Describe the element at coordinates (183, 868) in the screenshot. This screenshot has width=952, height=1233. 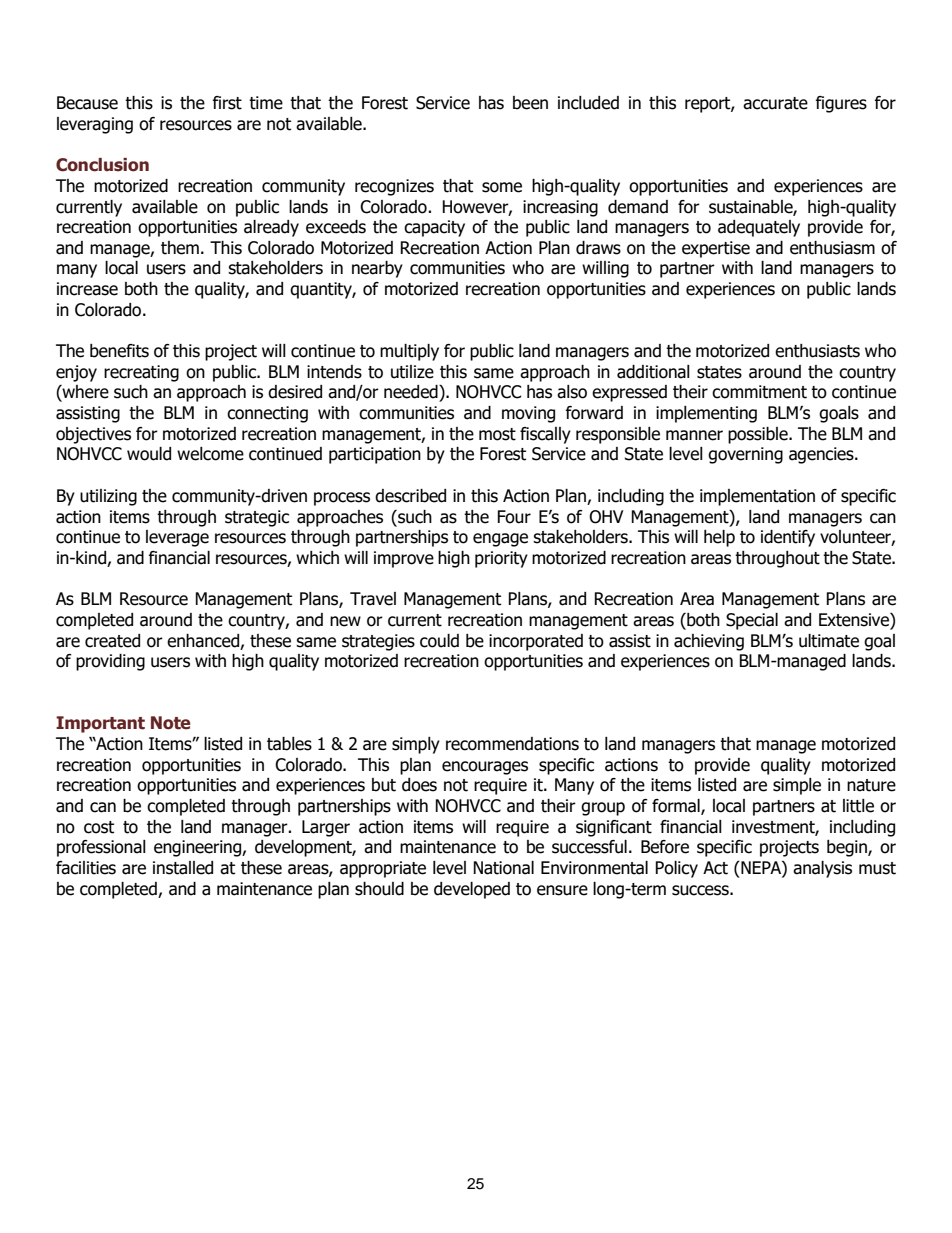
I see `installed` at that location.
